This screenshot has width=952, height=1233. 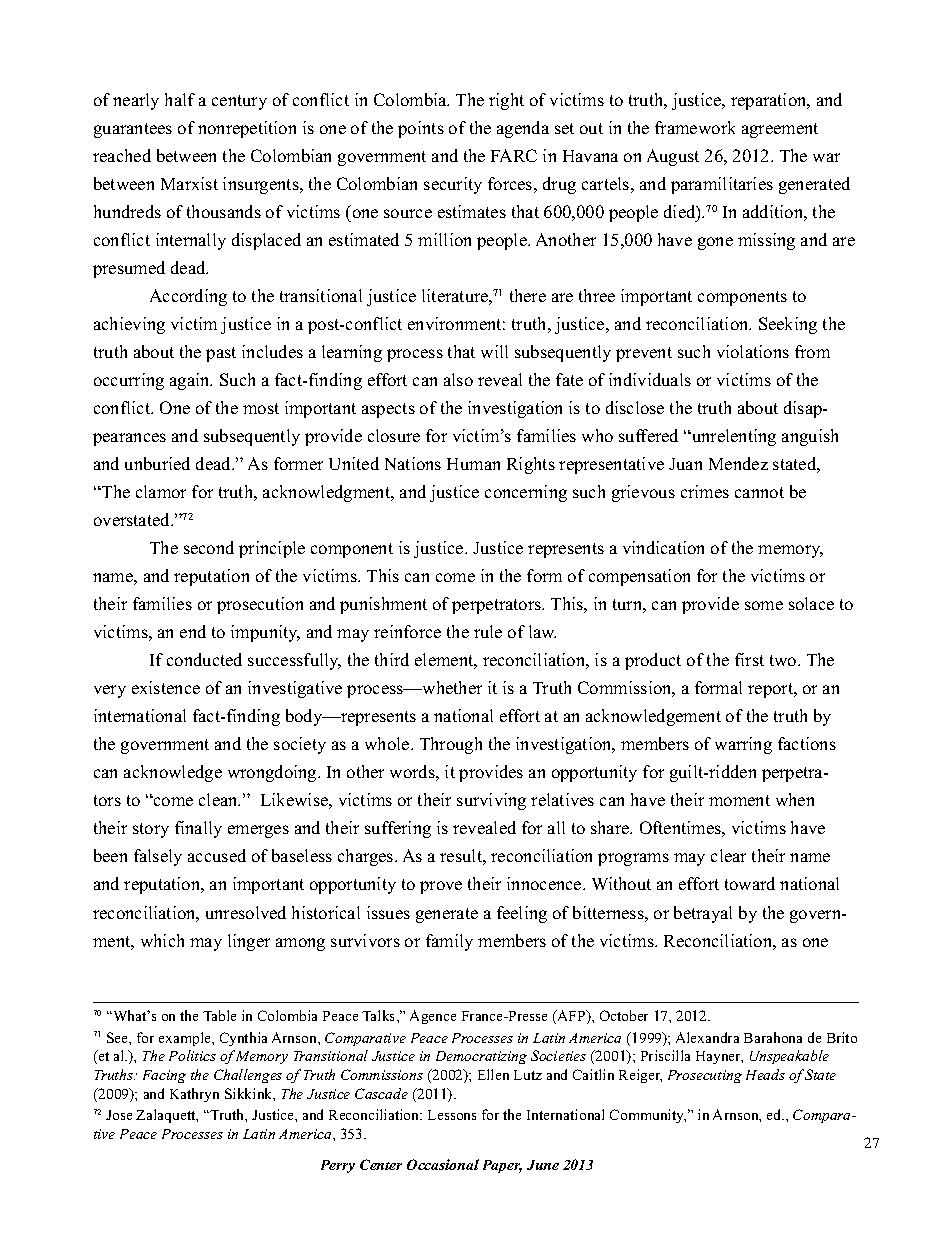 What do you see at coordinates (204, 659) in the screenshot?
I see `conducted` at bounding box center [204, 659].
